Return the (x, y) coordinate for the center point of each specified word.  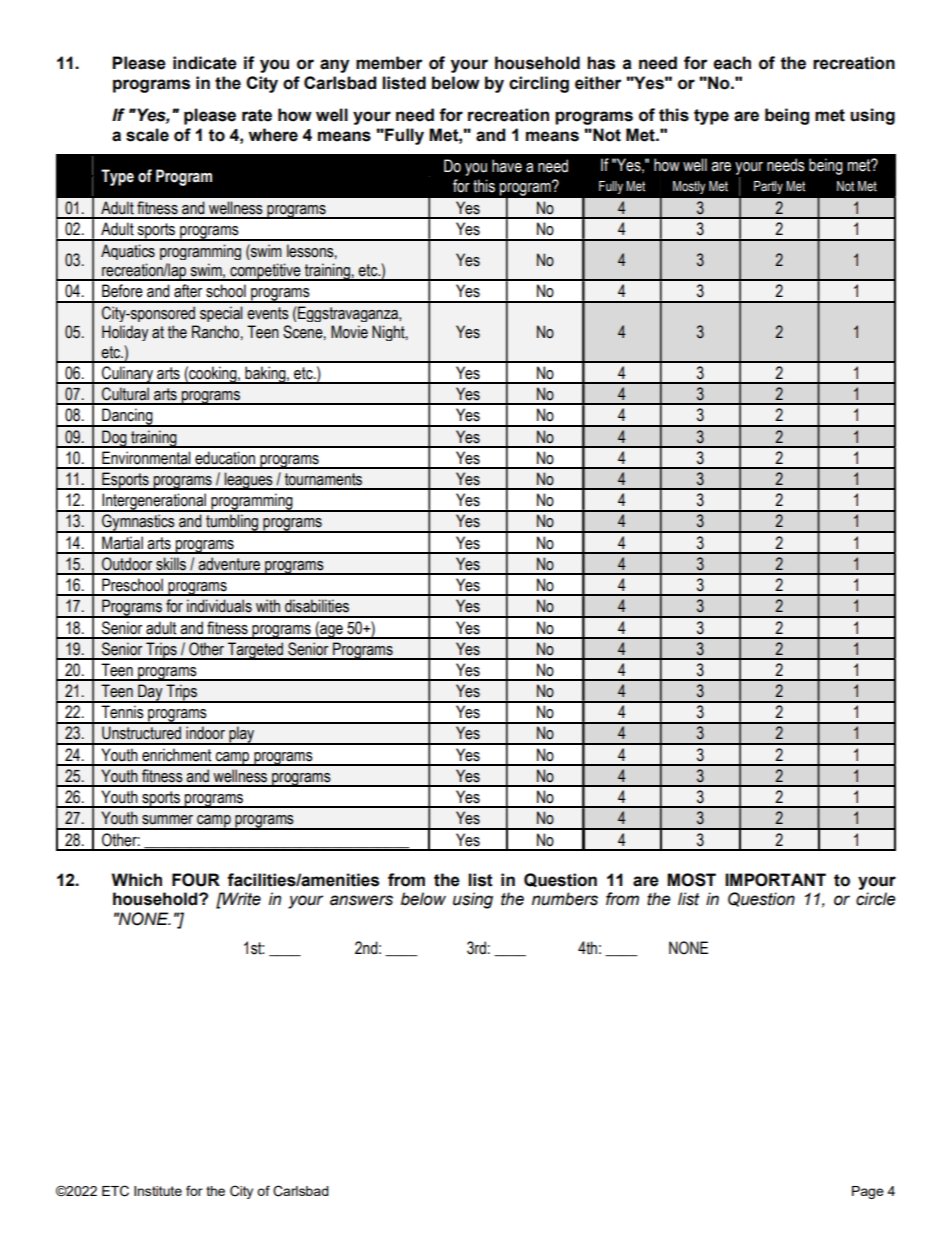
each (732, 63)
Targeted (255, 651)
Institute (158, 1191)
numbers (565, 899)
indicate (205, 63)
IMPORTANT (775, 880)
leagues (248, 481)
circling (539, 84)
